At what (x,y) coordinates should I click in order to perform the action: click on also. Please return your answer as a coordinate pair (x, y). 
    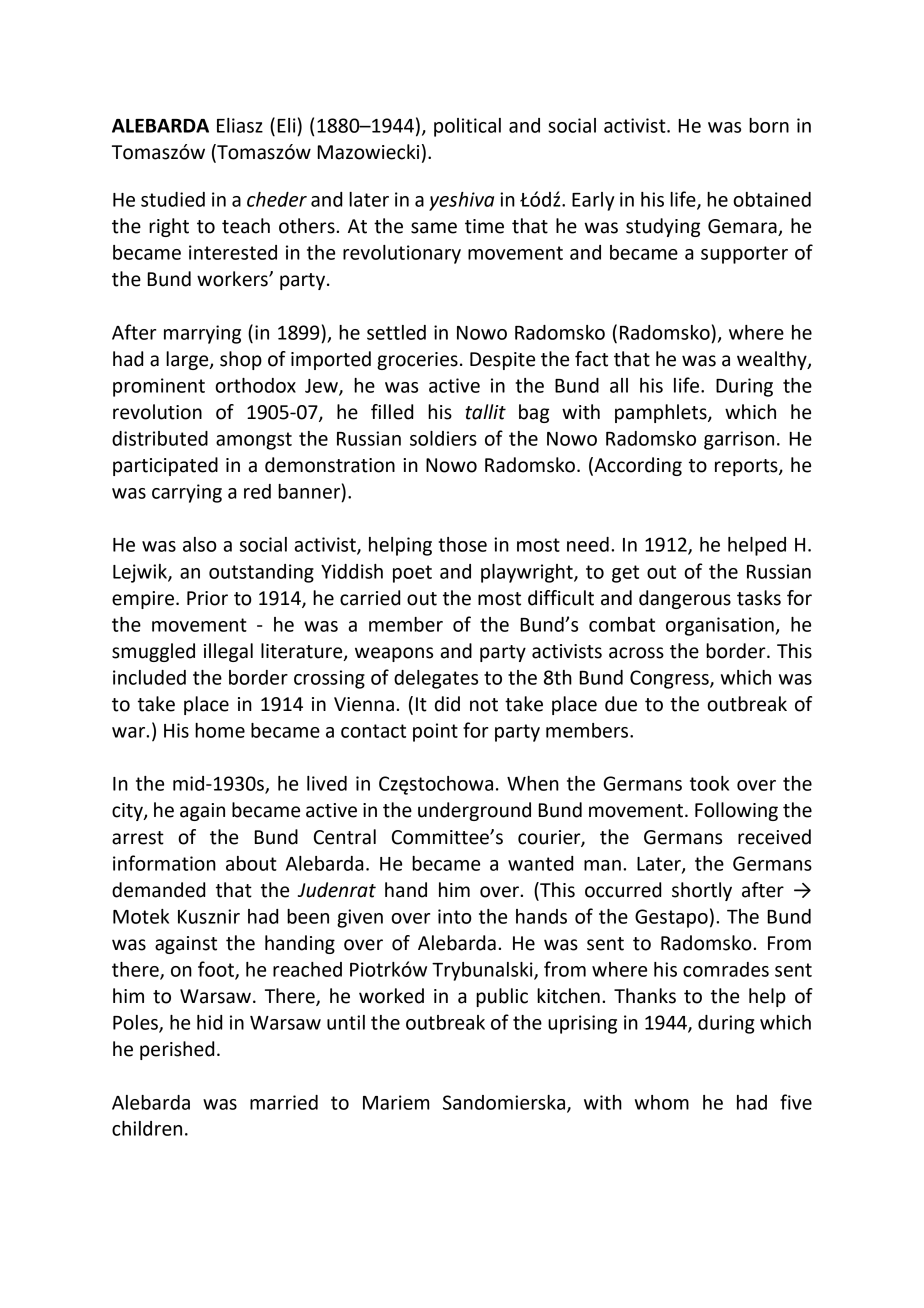
    Looking at the image, I should click on (200, 544).
